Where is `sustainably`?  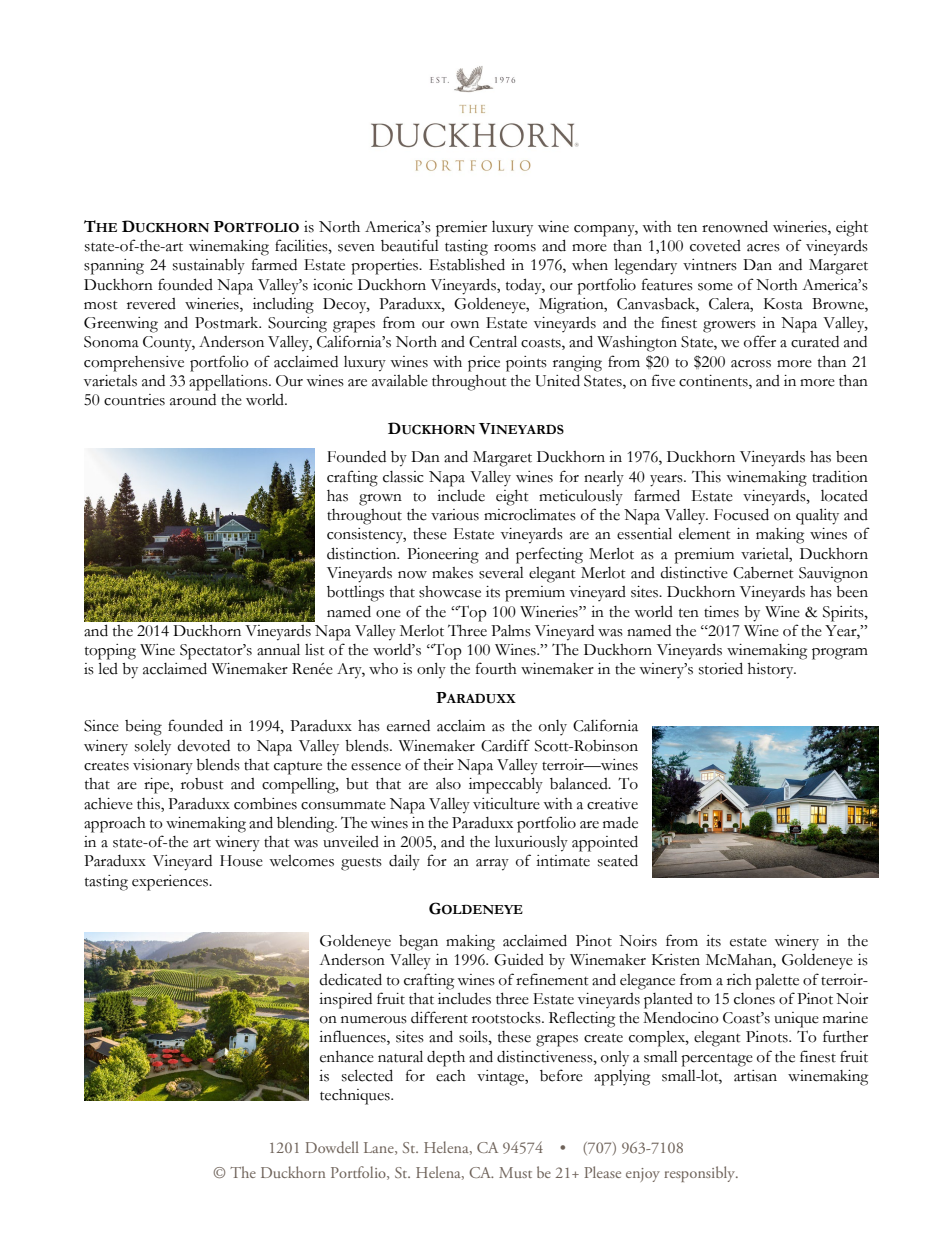 sustainably is located at coordinates (209, 266).
